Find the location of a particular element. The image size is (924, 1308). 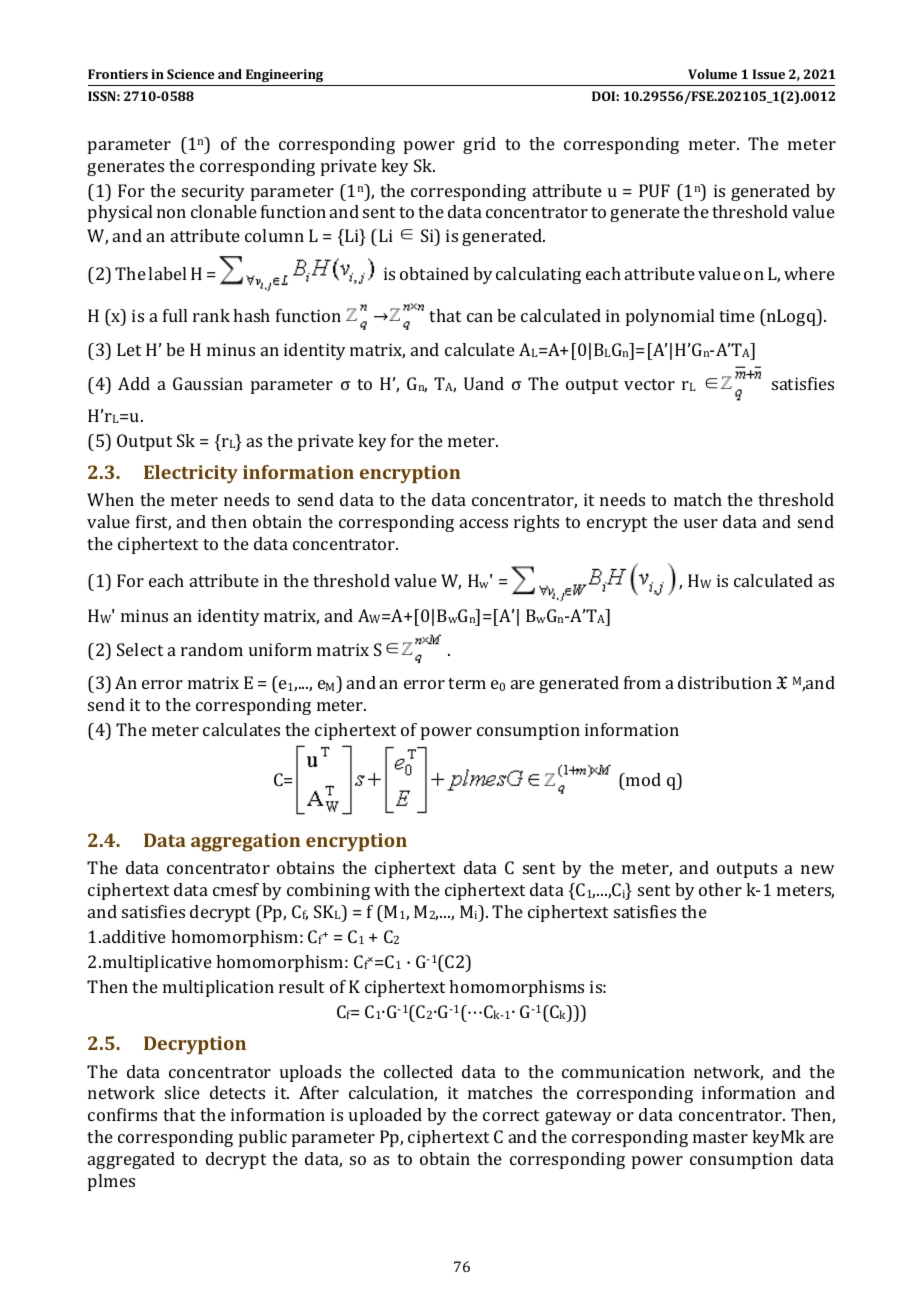

access is located at coordinates (484, 523).
